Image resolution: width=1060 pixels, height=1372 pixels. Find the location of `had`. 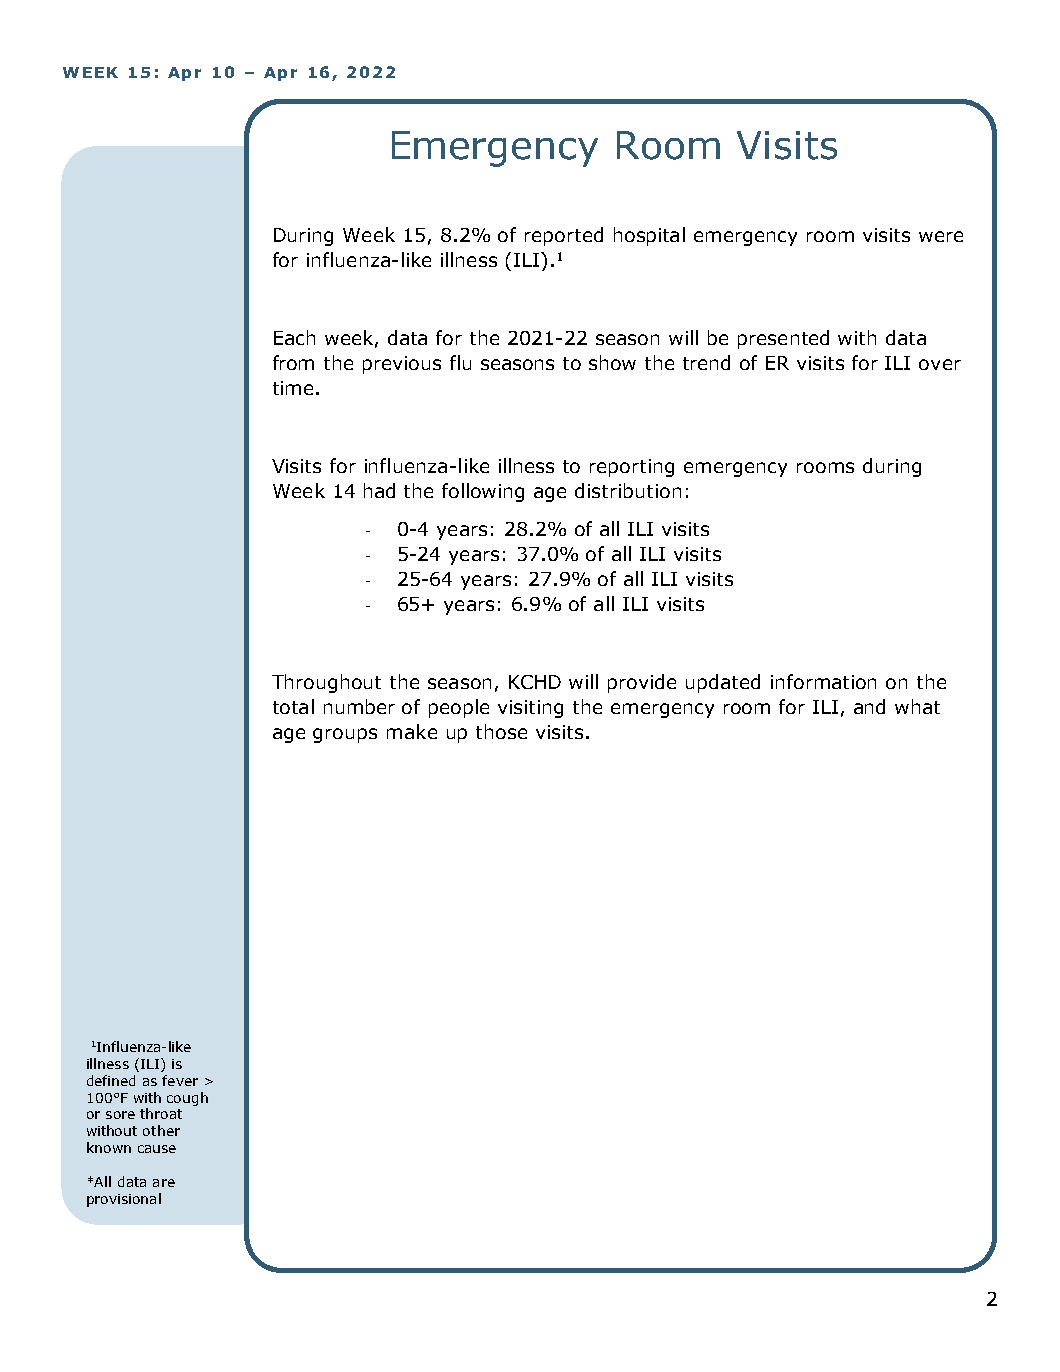

had is located at coordinates (379, 490).
